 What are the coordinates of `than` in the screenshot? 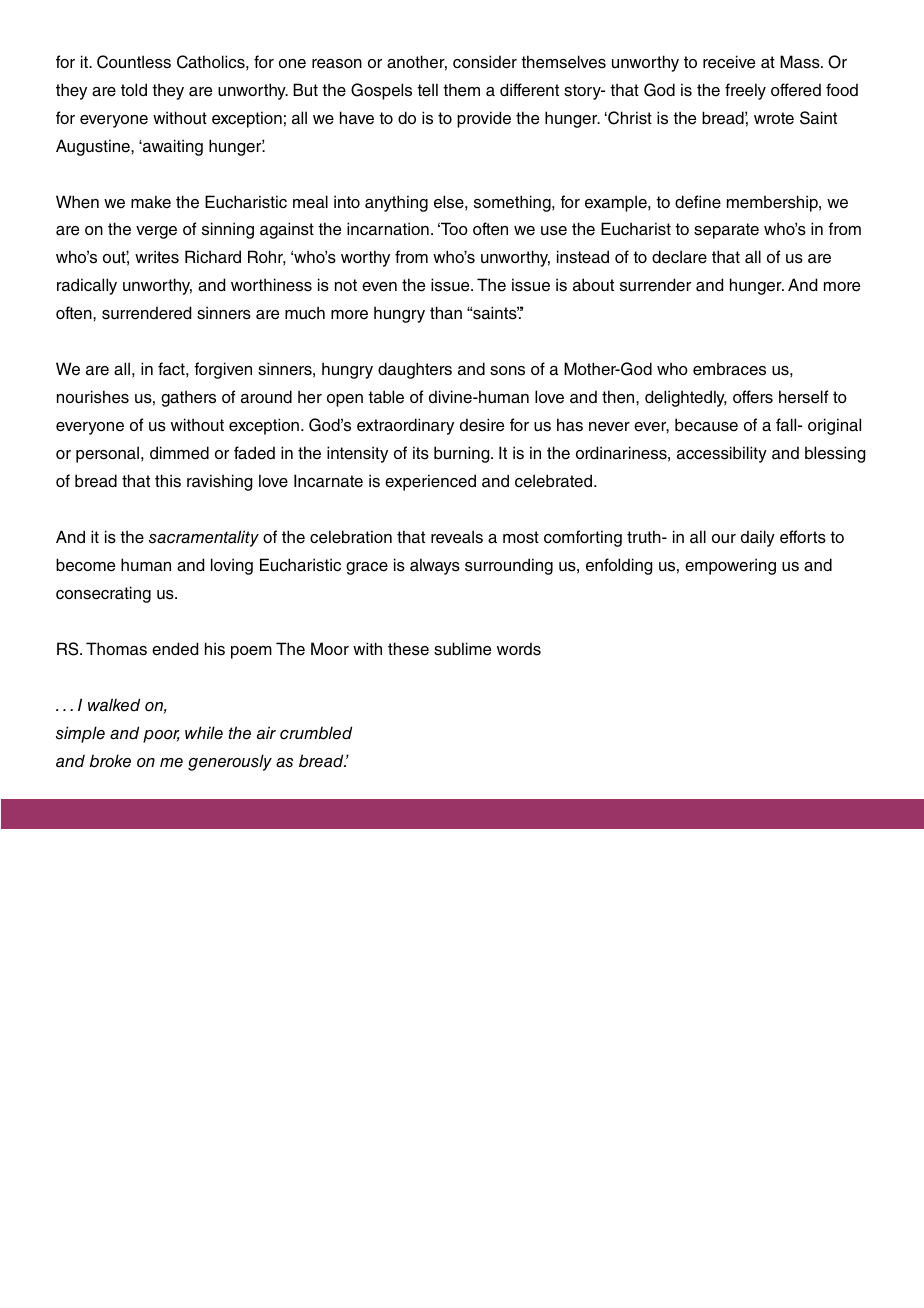 It's located at (446, 313).
